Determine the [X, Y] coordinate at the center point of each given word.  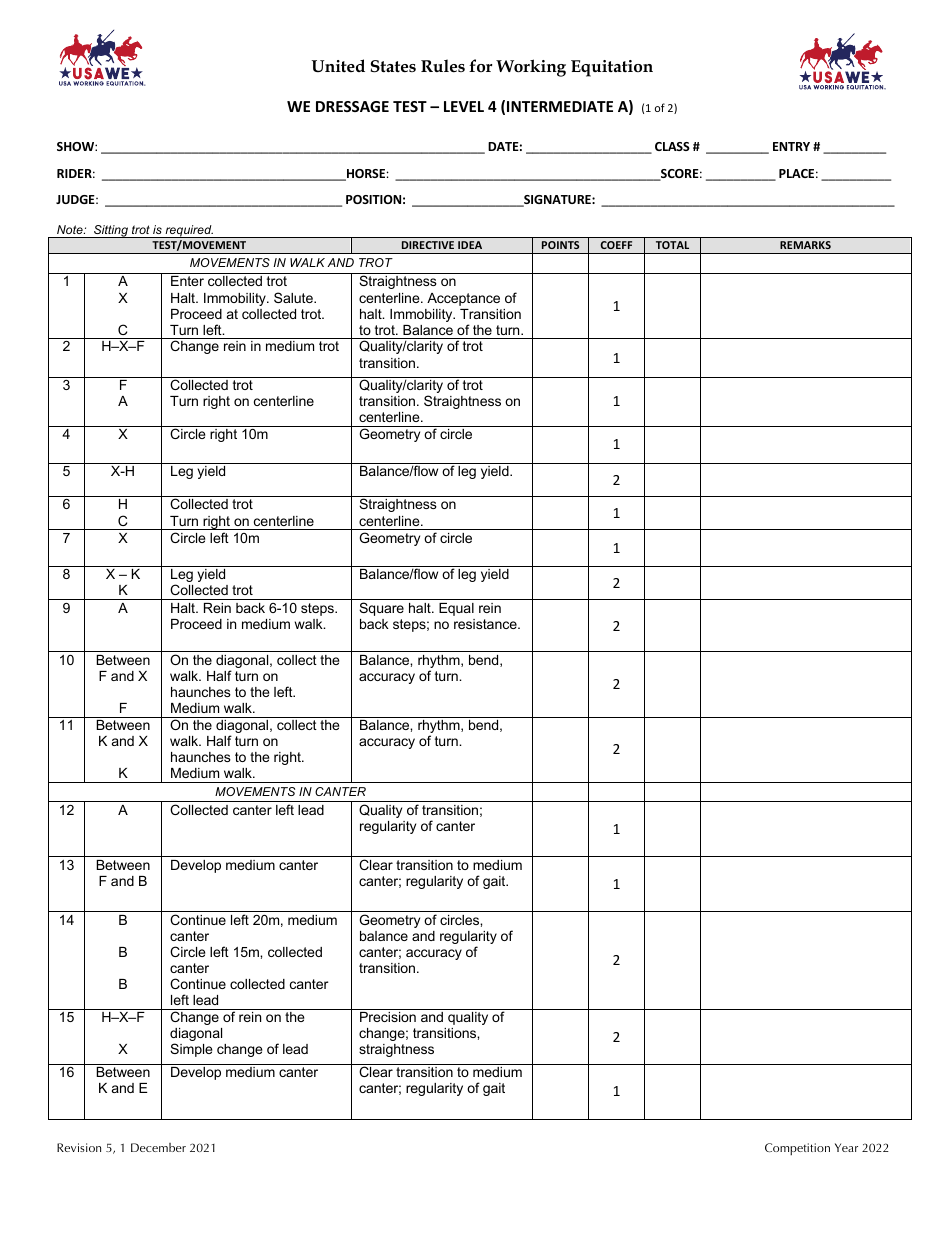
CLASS [672, 146]
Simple [191, 1050]
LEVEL [464, 106]
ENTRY [791, 146]
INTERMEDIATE [560, 106]
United [338, 66]
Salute [294, 297]
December [158, 1147]
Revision [79, 1147]
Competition [797, 1149]
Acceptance [463, 299]
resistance [486, 624]
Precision [388, 1017]
